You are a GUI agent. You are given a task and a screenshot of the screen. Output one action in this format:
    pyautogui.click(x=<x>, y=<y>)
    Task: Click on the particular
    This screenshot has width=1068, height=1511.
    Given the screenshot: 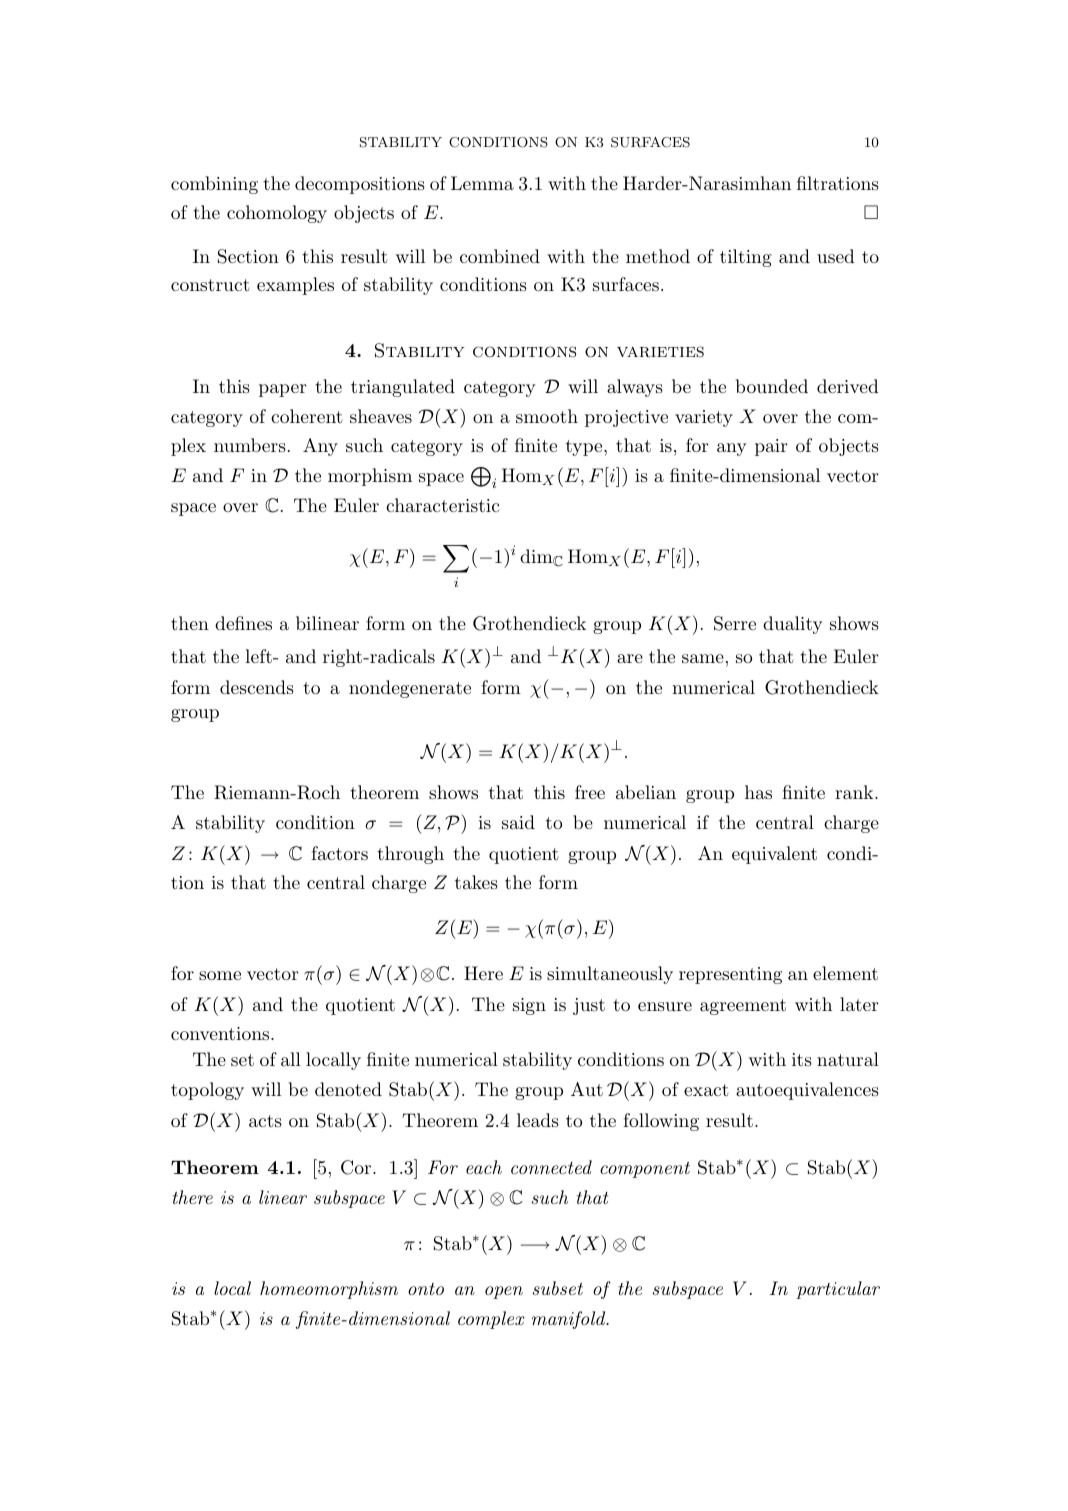 What is the action you would take?
    pyautogui.click(x=838, y=1290)
